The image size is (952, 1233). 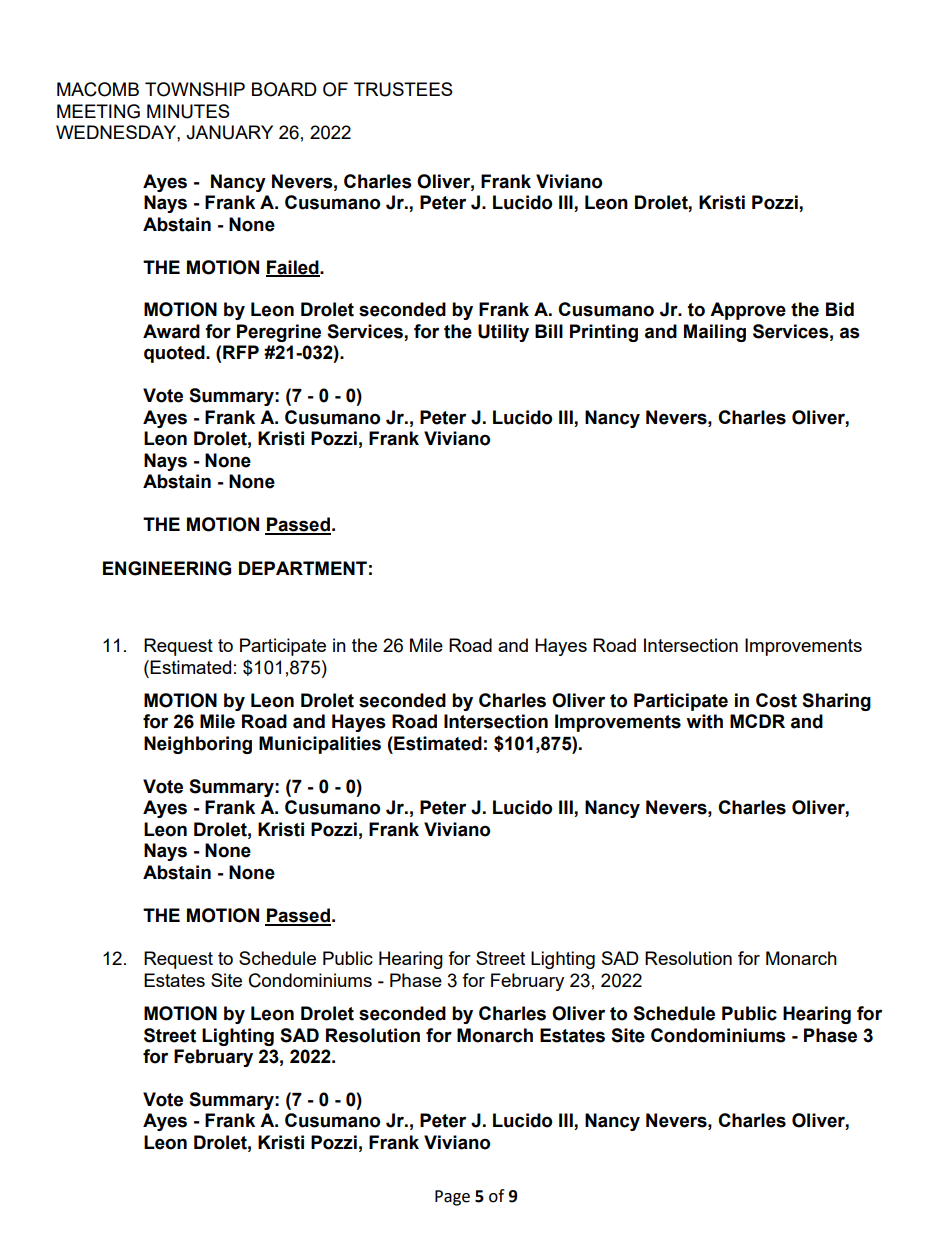 I want to click on Cost, so click(x=776, y=700).
